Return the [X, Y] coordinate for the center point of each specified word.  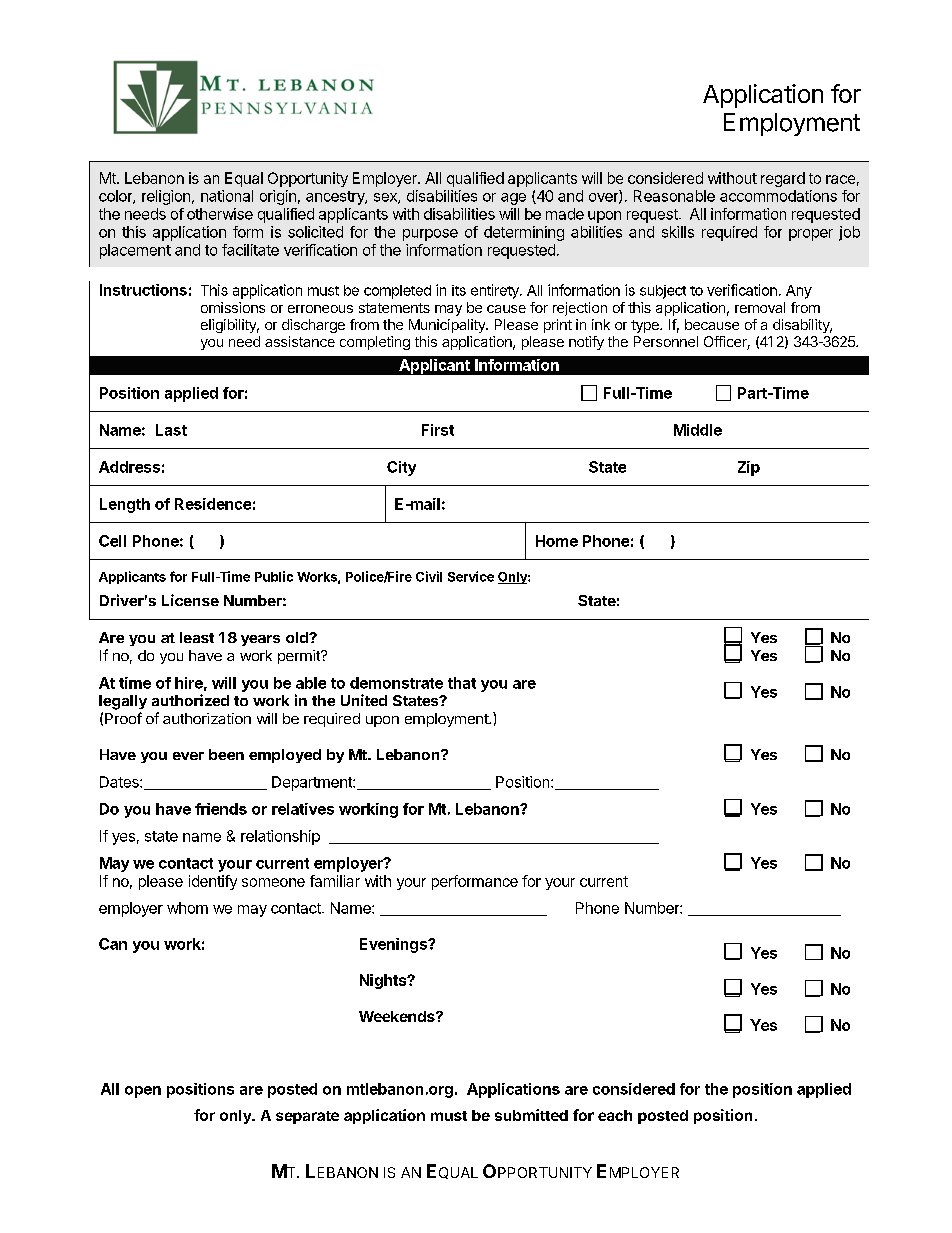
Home [557, 541]
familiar [335, 881]
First [438, 430]
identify [213, 882]
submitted [531, 1115]
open [143, 1092]
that [462, 683]
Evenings [394, 945]
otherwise [220, 214]
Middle [698, 430]
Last [171, 430]
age [513, 199]
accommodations [778, 196]
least [197, 637]
